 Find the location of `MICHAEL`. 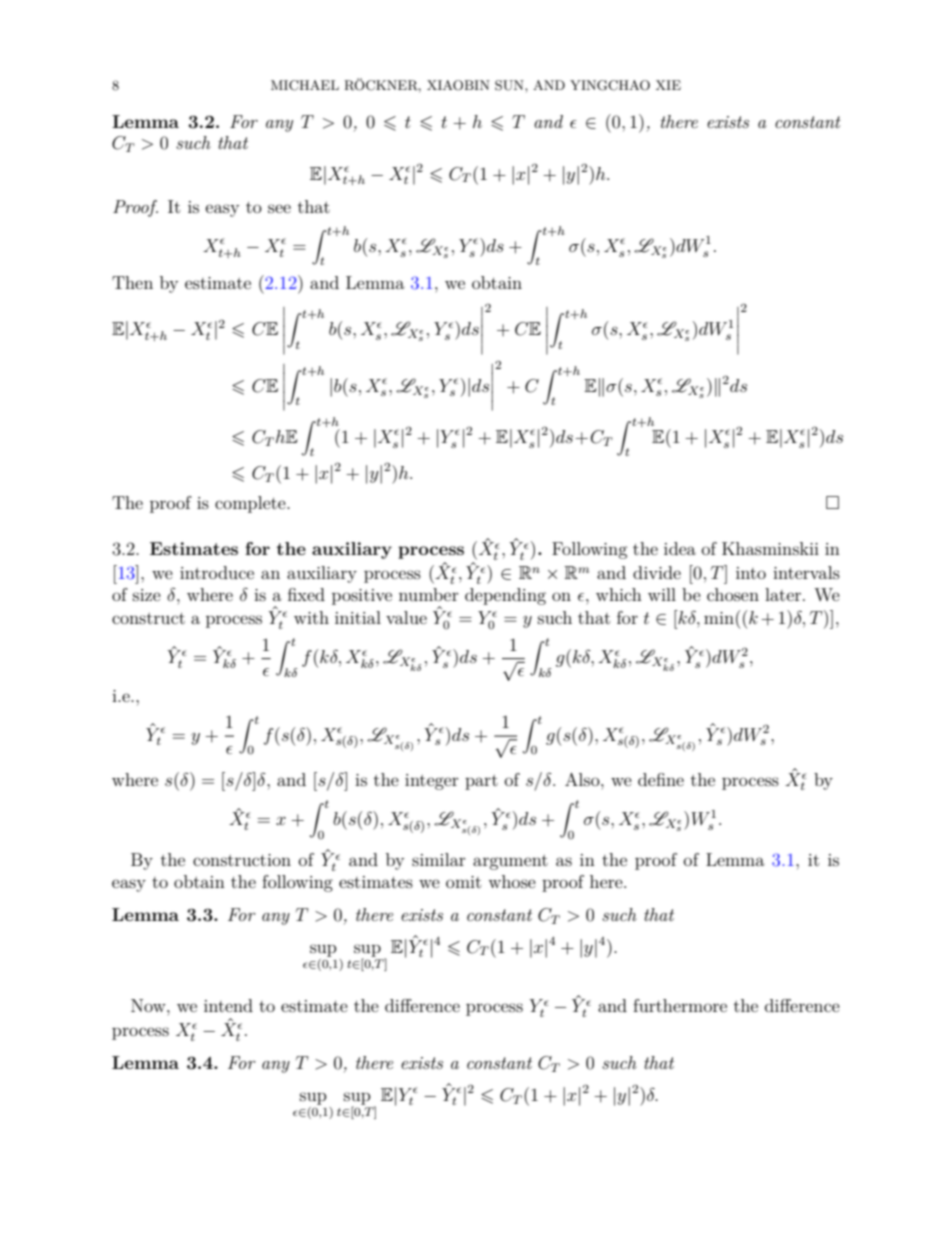

MICHAEL is located at coordinates (305, 85).
